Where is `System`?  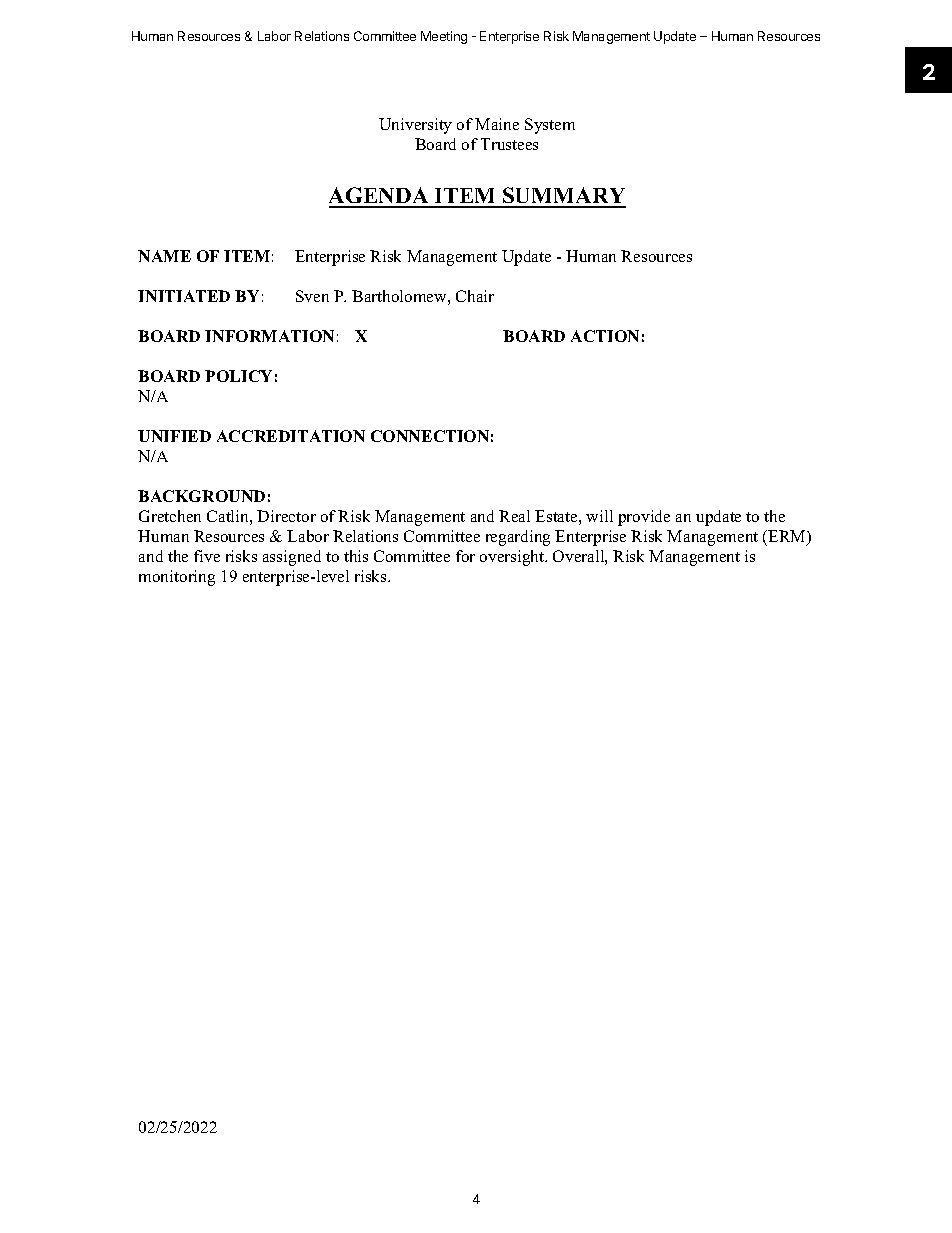
System is located at coordinates (550, 126).
